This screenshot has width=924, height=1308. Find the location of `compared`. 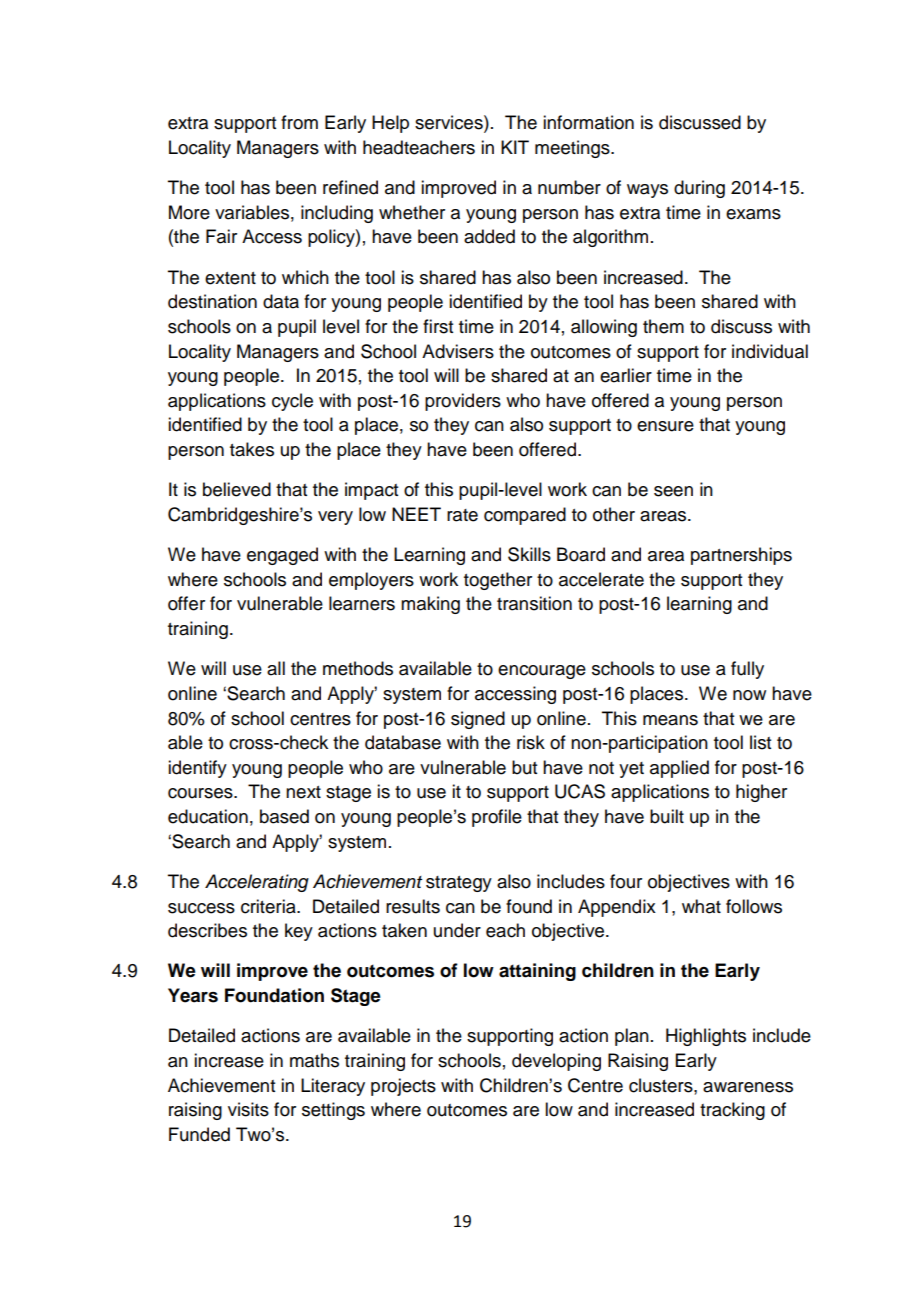

compared is located at coordinates (525, 516).
